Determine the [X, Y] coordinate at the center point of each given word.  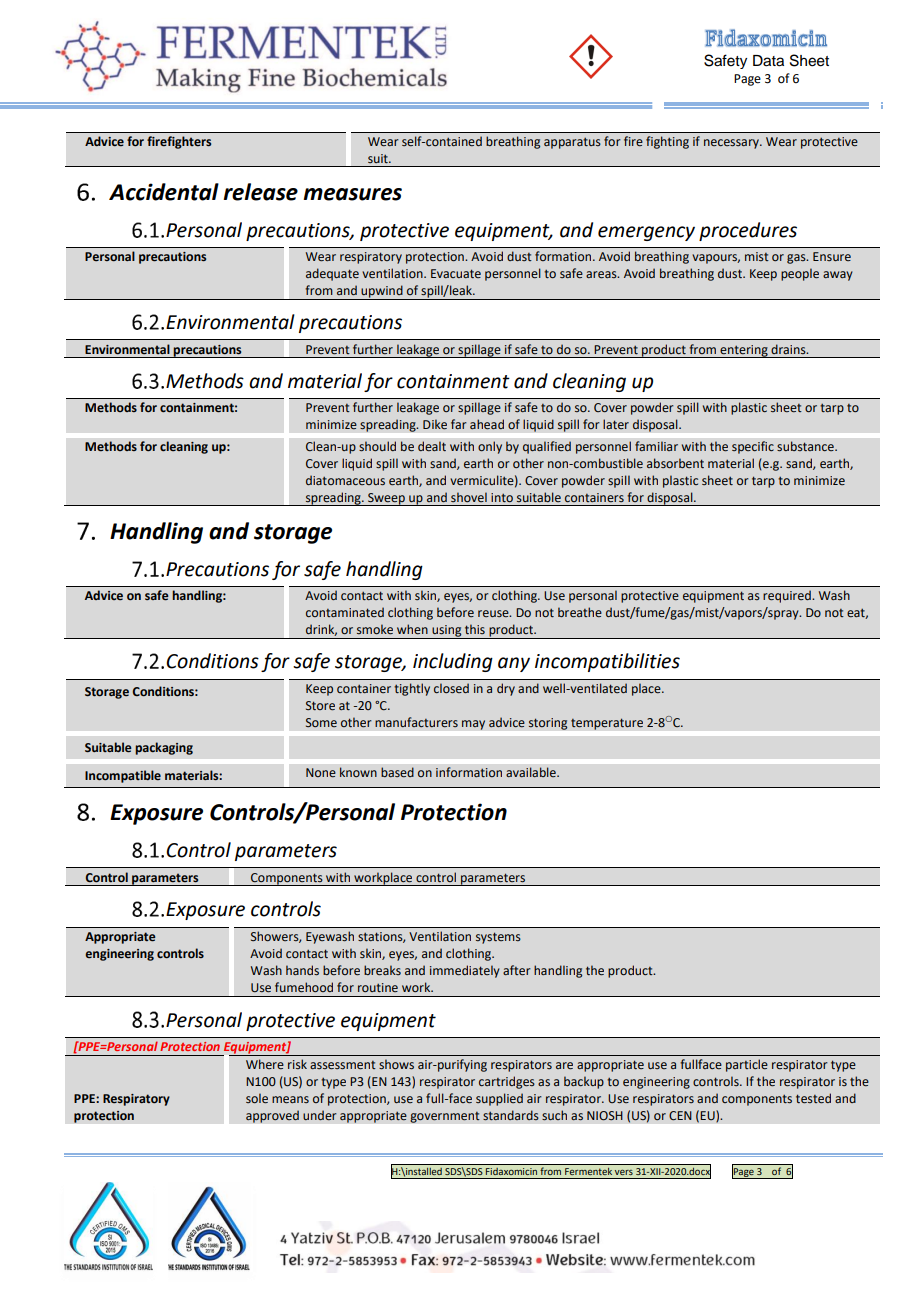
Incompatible [123, 776]
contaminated [345, 612]
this [475, 629]
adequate [332, 274]
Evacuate [456, 273]
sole [257, 1098]
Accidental [164, 192]
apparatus [572, 143]
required [788, 596]
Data [768, 61]
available [532, 772]
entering [744, 351]
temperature [607, 724]
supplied [499, 1099]
